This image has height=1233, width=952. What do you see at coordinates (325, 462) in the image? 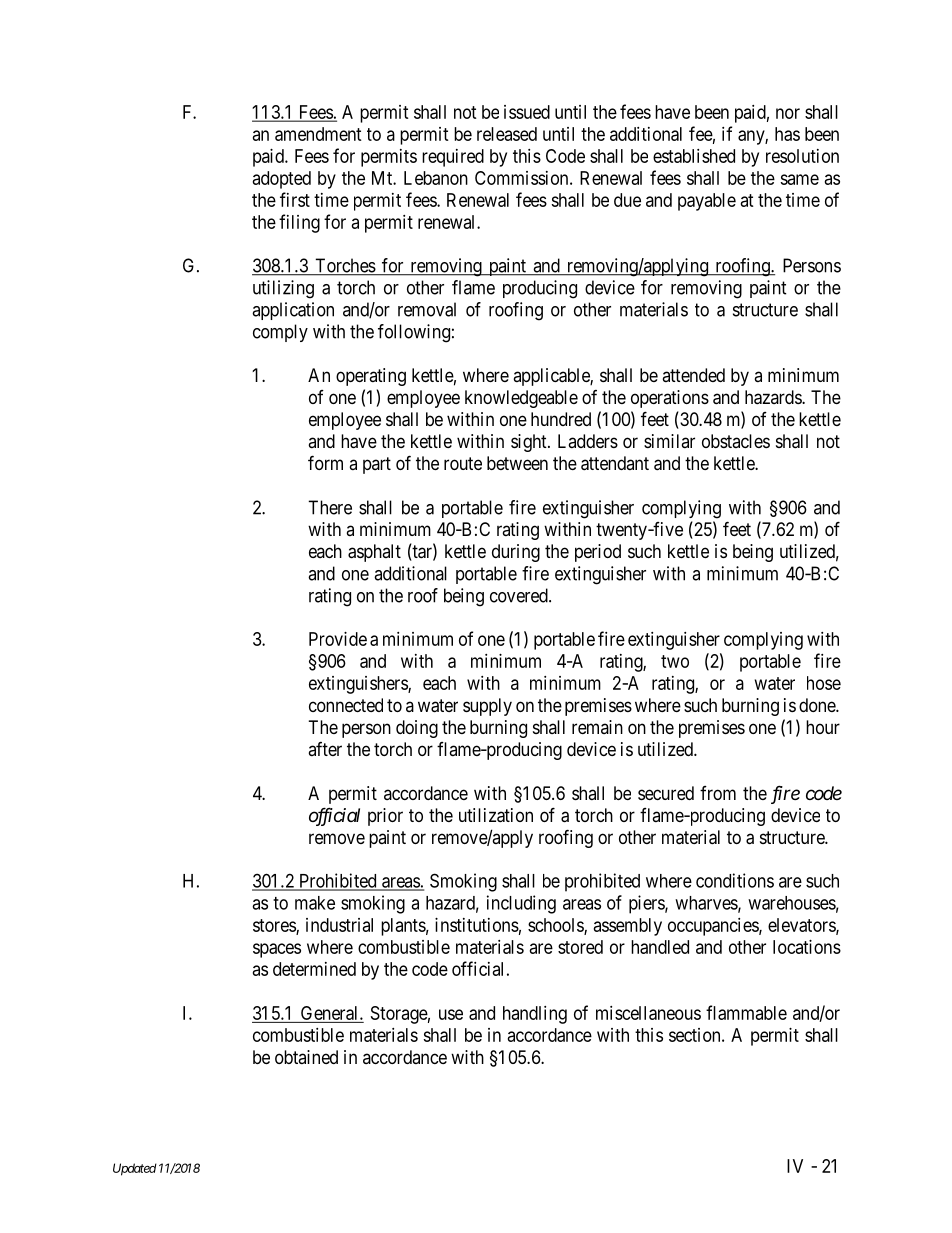
I see `form` at bounding box center [325, 462].
